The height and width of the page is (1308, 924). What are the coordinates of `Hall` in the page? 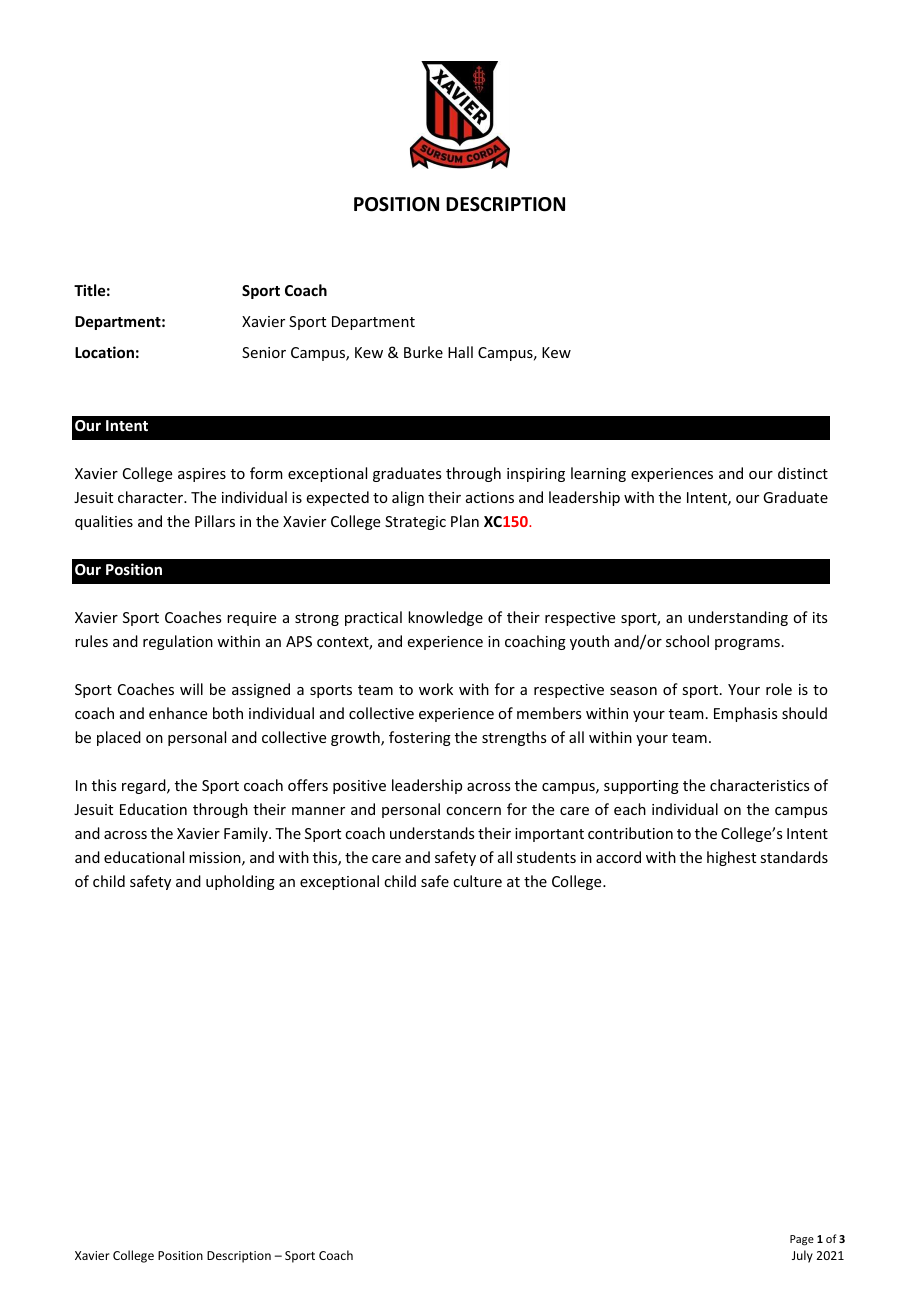 It's located at (460, 352).
